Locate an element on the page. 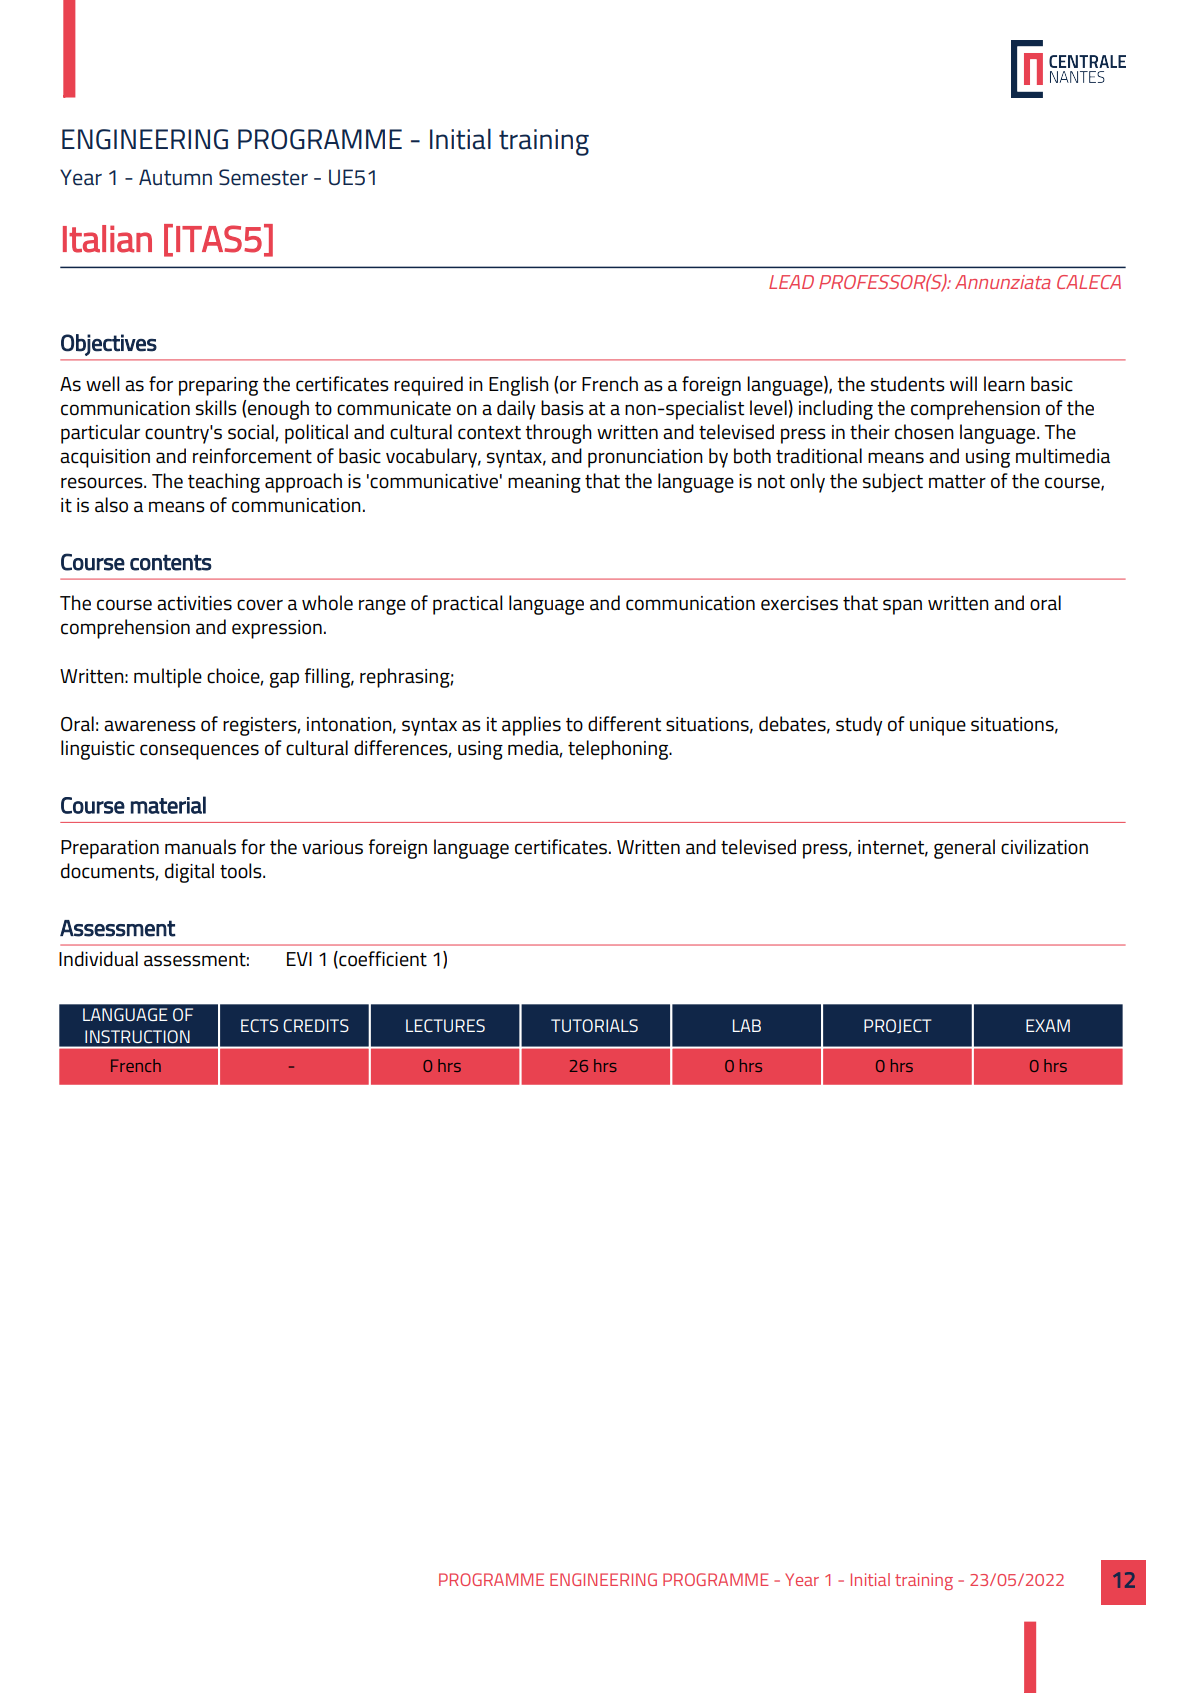  TUTORIALS is located at coordinates (594, 1025).
